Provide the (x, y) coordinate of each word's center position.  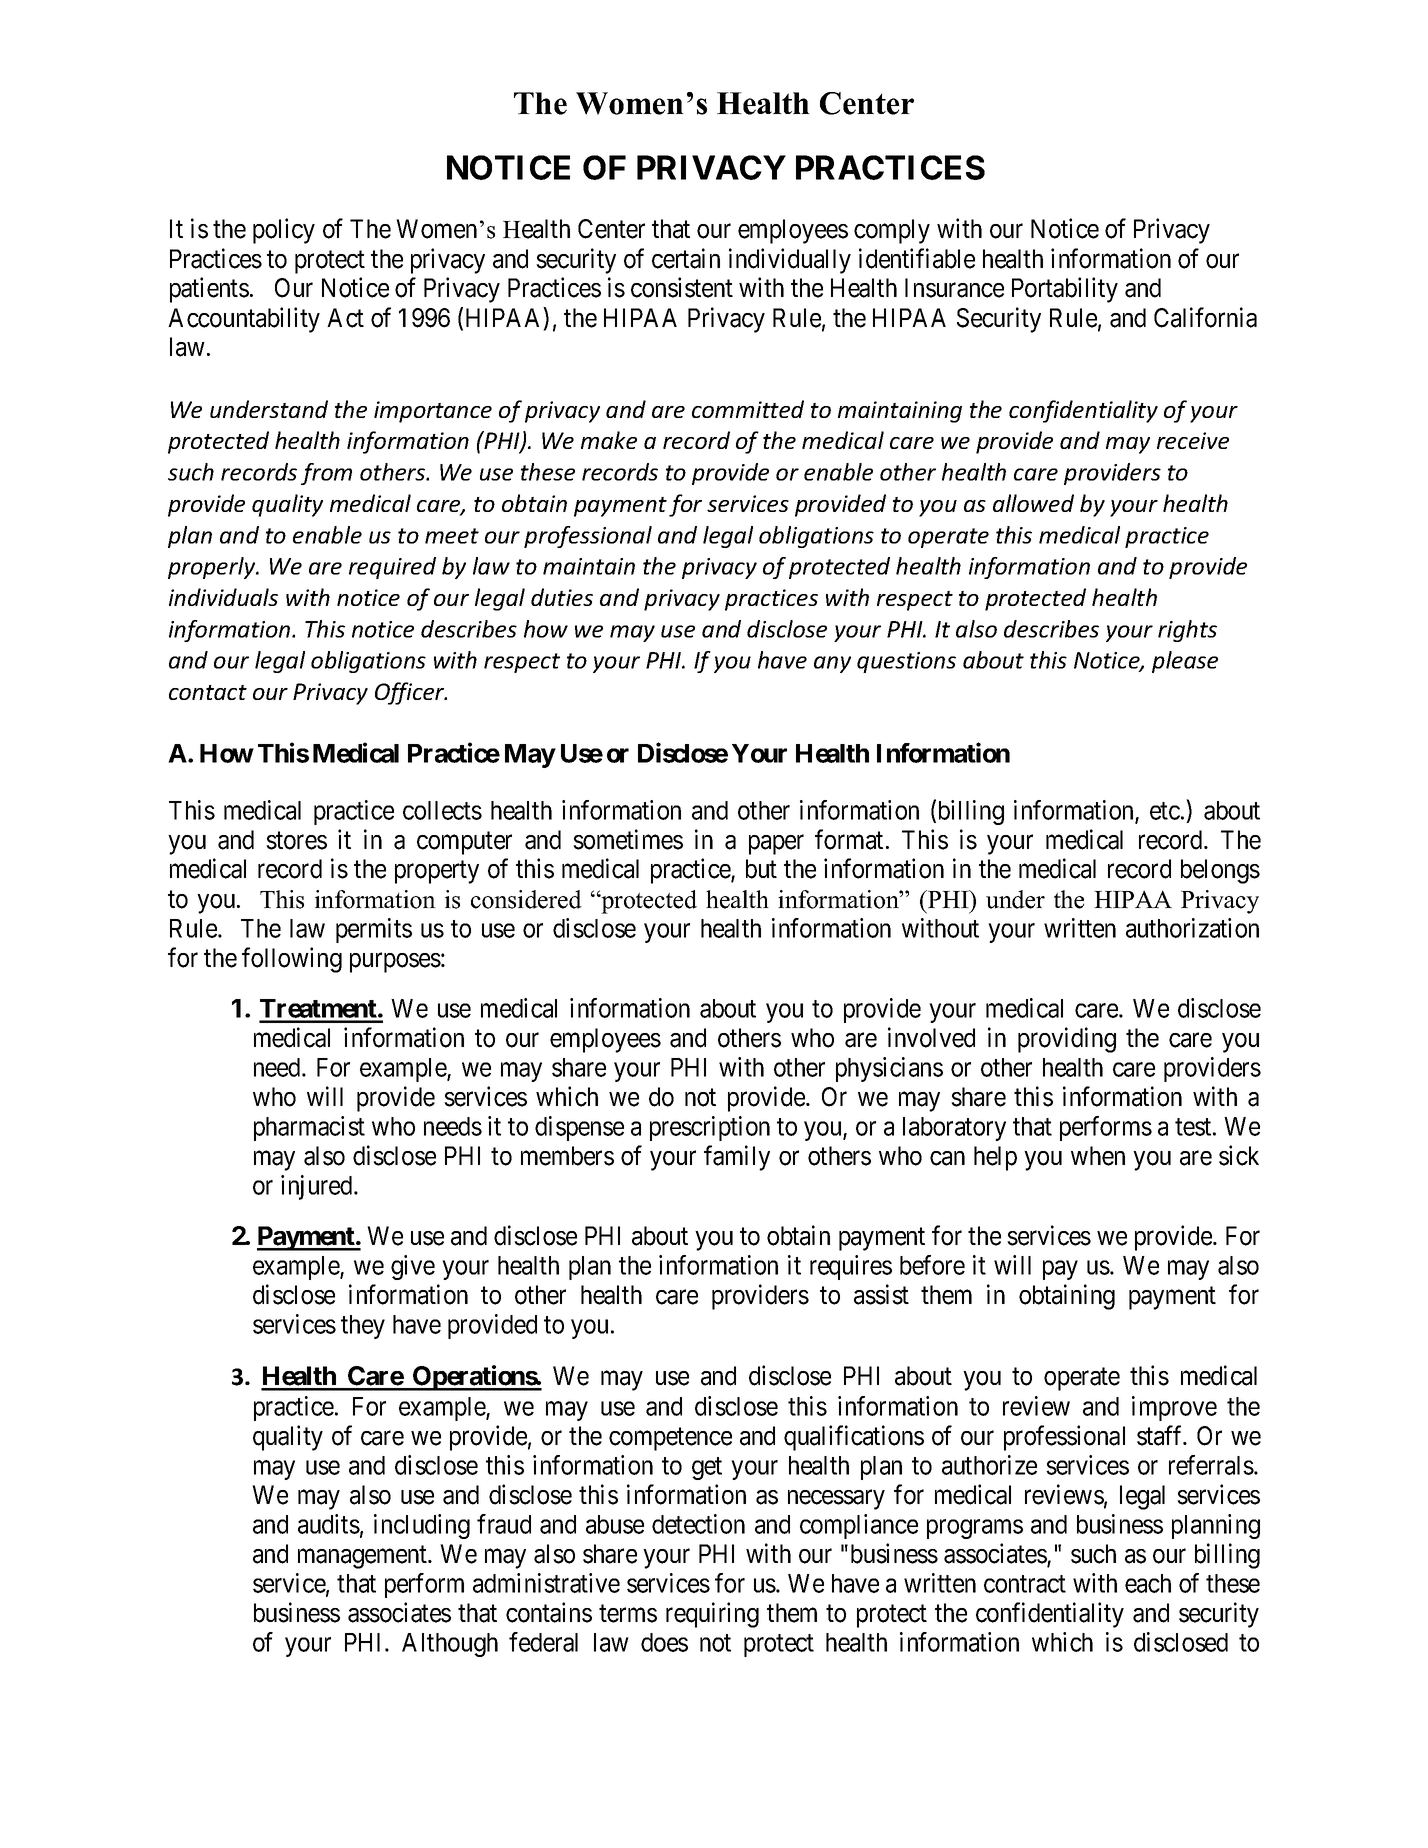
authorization (1192, 928)
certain (686, 258)
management (363, 1557)
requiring (712, 1615)
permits (374, 930)
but (761, 869)
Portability (1065, 290)
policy (284, 231)
